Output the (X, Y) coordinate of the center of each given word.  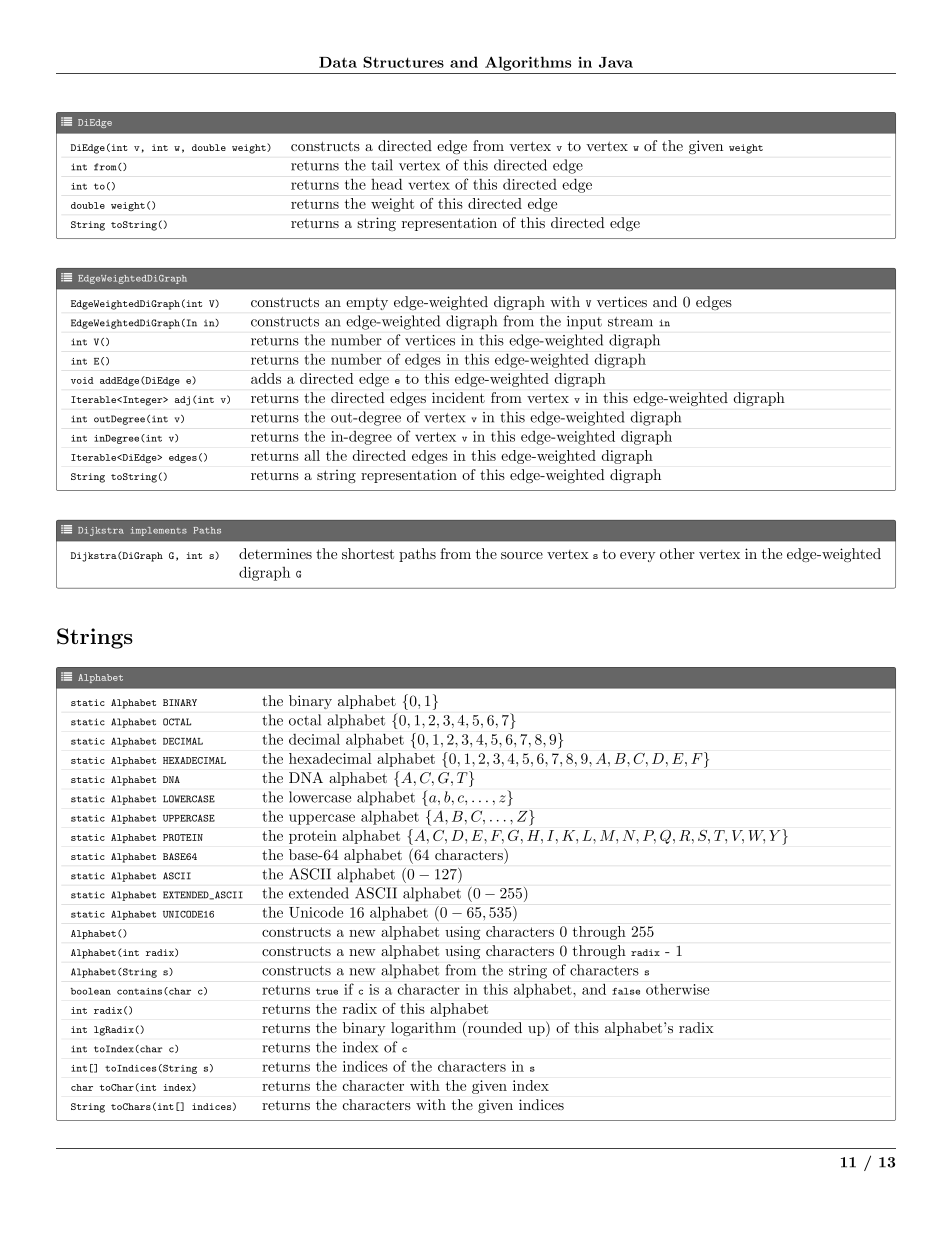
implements (159, 531)
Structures (403, 62)
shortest (368, 553)
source (522, 555)
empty (367, 304)
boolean (91, 991)
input (584, 323)
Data (338, 62)
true (327, 991)
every (637, 557)
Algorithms (528, 63)
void (82, 380)
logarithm (423, 1029)
